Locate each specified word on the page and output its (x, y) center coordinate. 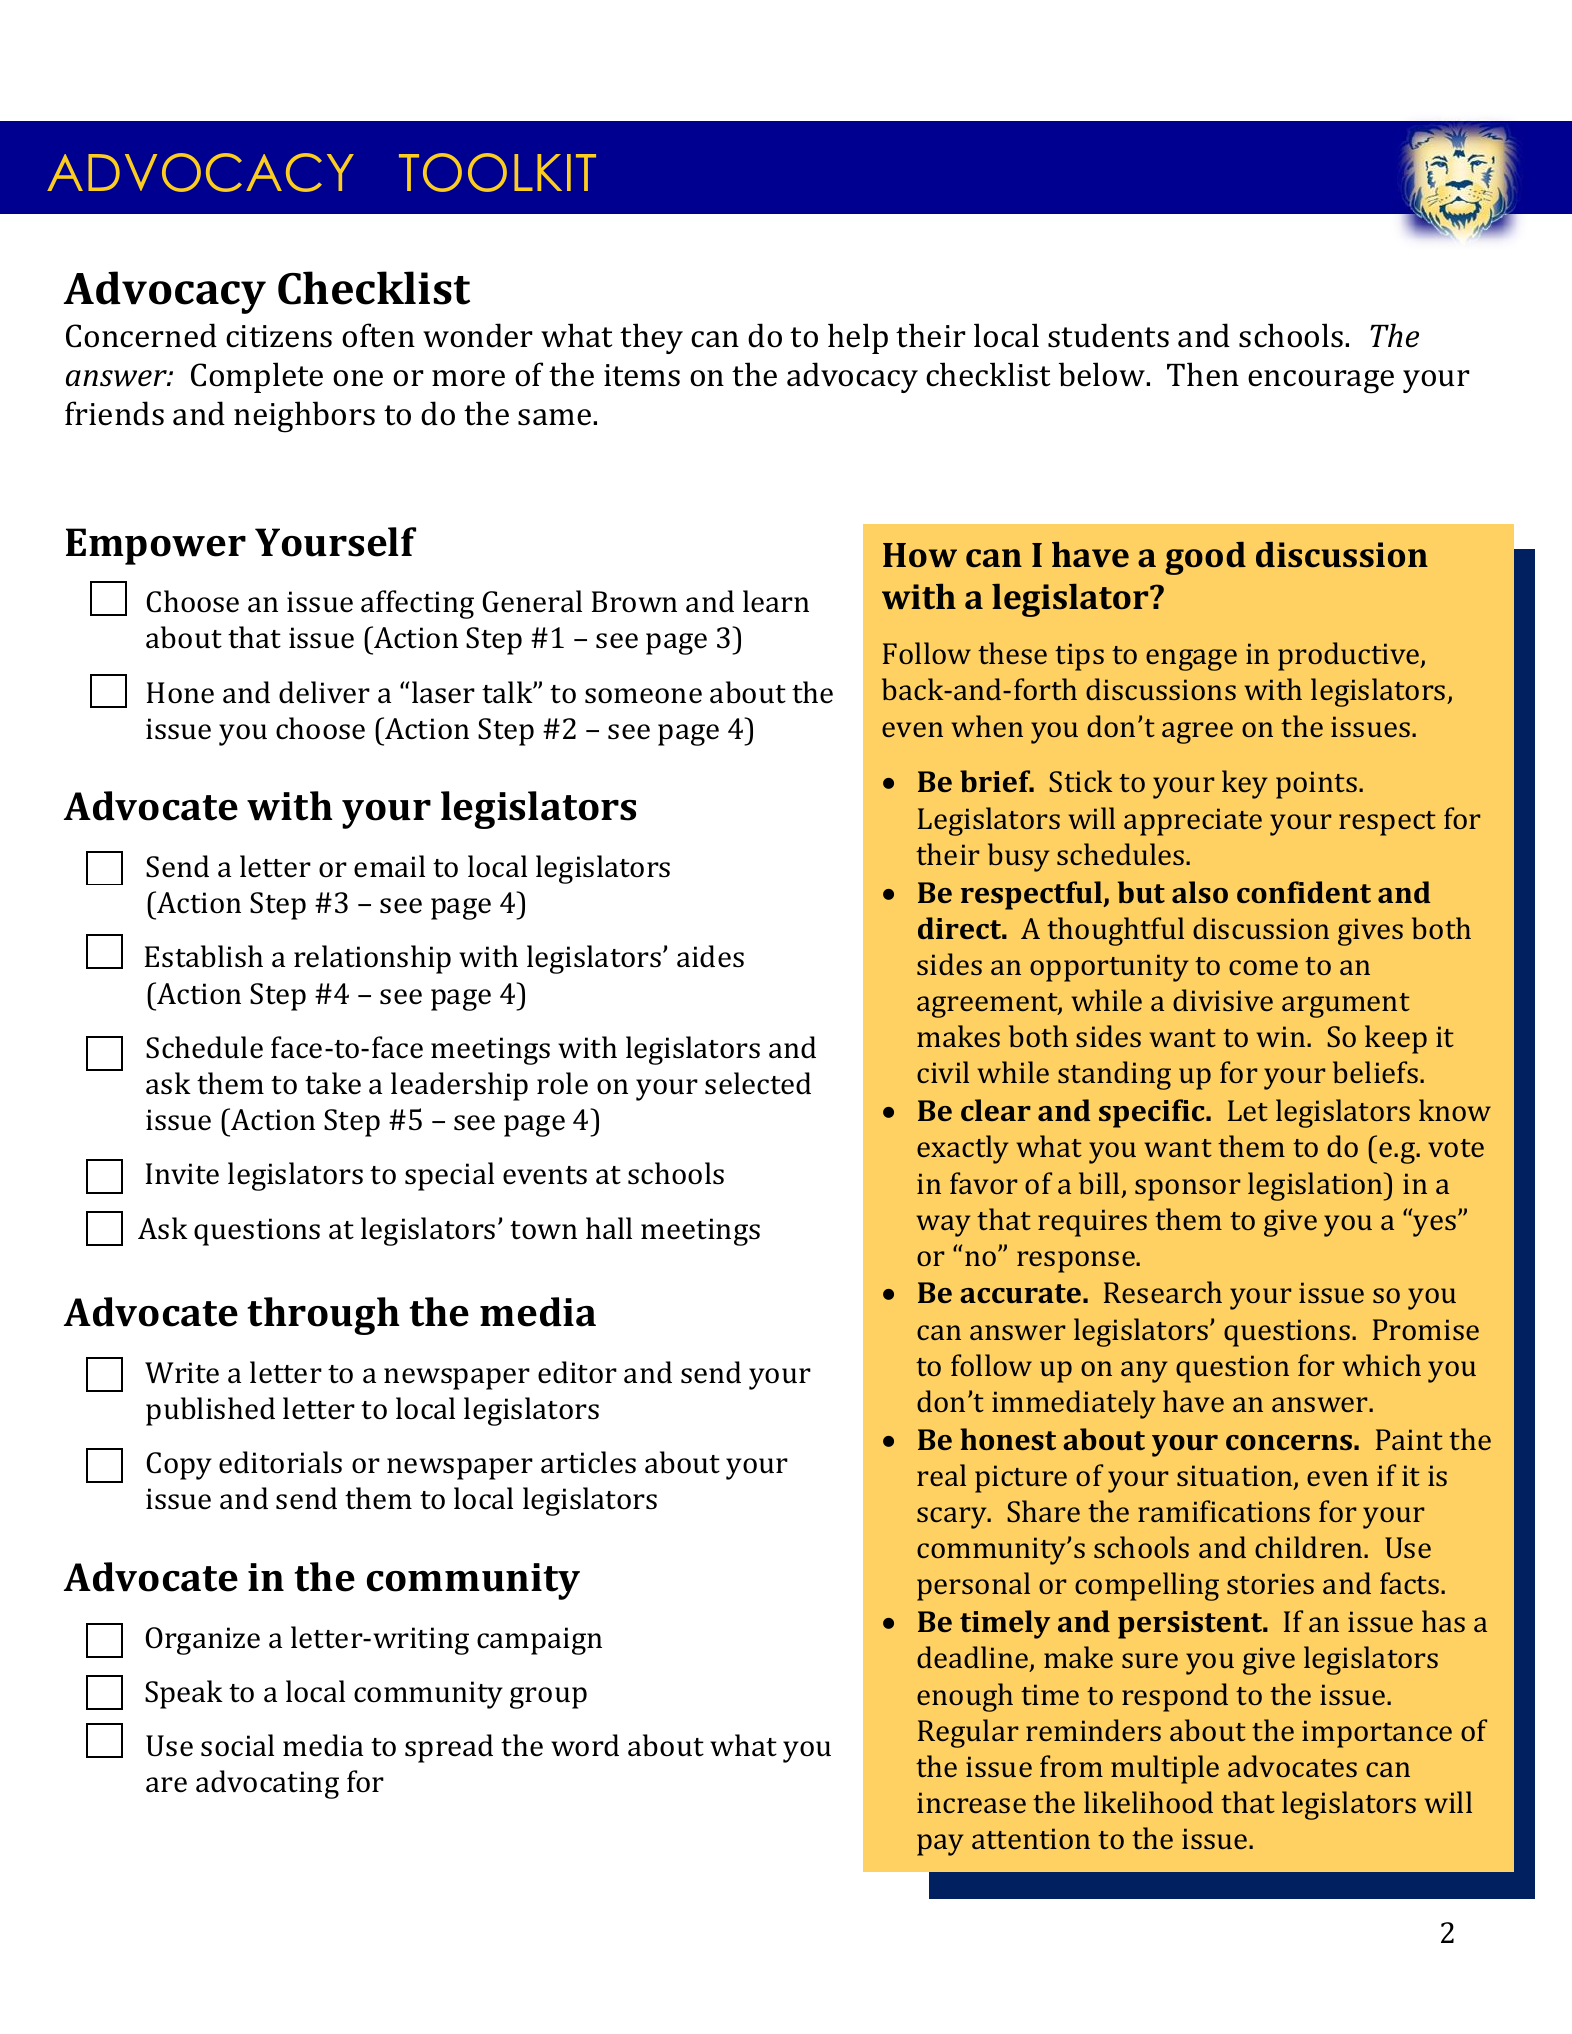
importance (1377, 1734)
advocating (267, 1784)
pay (940, 1845)
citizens (279, 336)
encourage (1321, 382)
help (858, 338)
